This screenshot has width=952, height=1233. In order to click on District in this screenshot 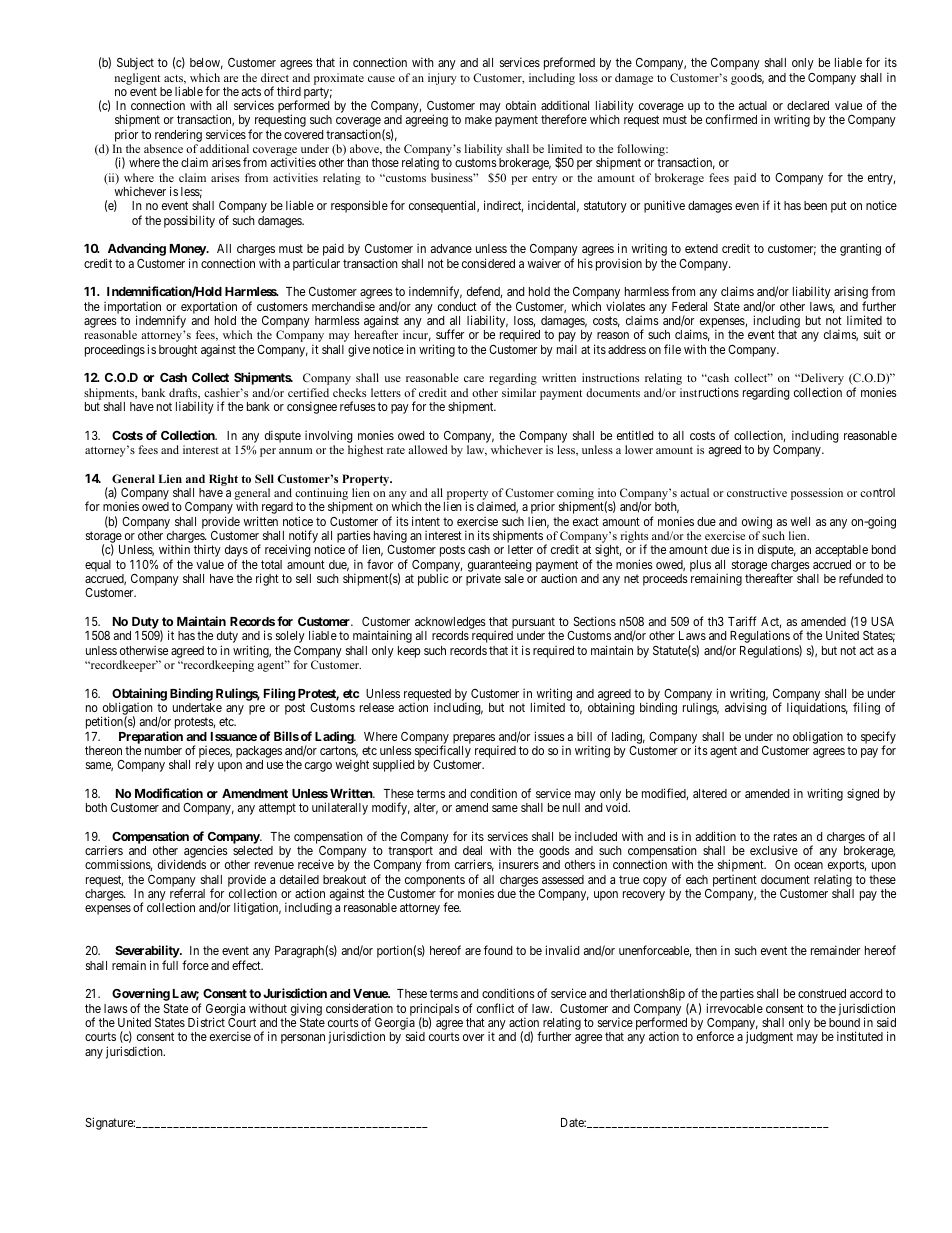, I will do `click(206, 1022)`.
